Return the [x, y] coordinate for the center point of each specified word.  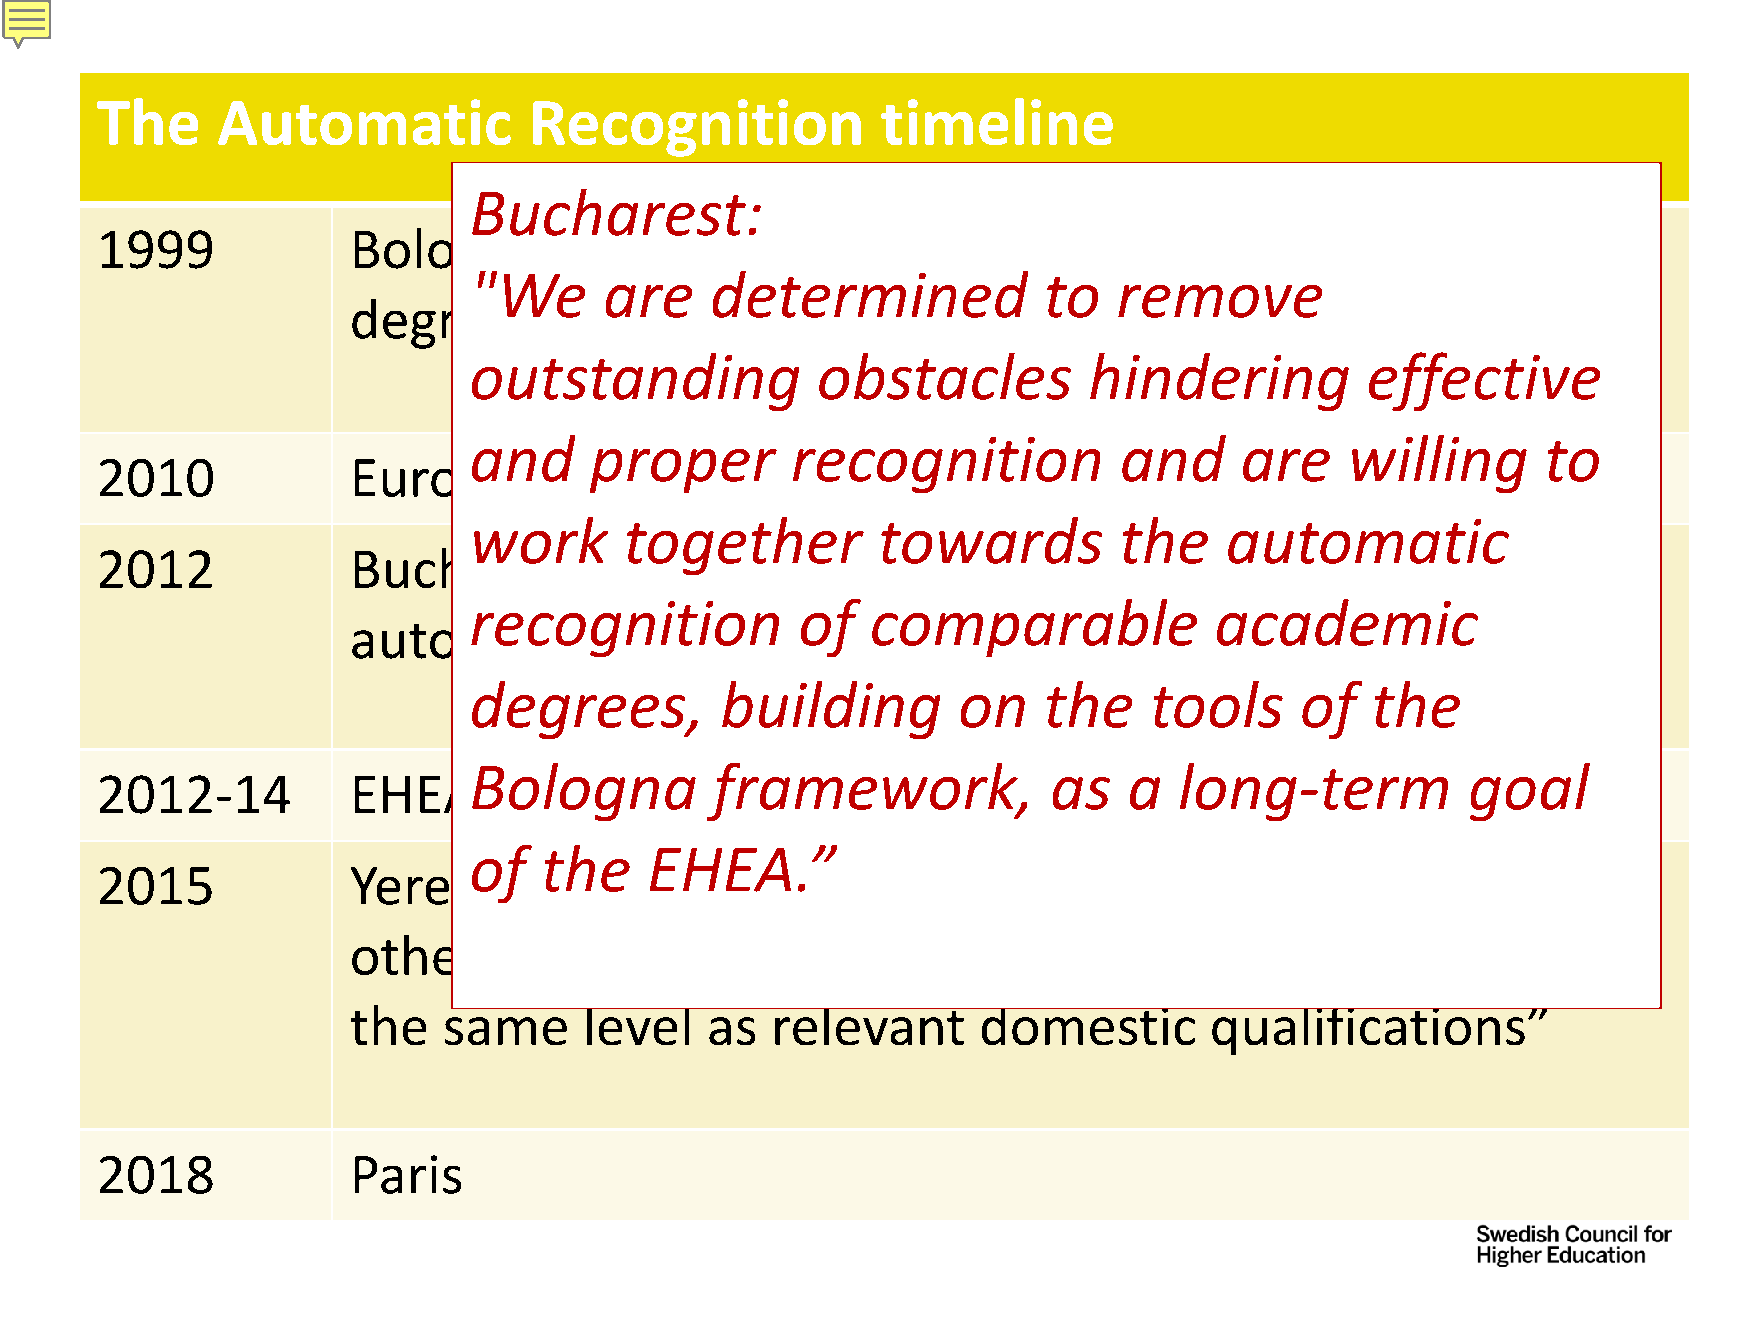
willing [1439, 464]
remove [1220, 301]
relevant [869, 1026]
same [506, 1031]
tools [1218, 704]
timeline [997, 121]
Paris [408, 1174]
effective [1484, 381]
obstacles [945, 376]
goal [1530, 792]
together [745, 546]
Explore [1064, 573]
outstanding [635, 382]
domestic [1088, 1026]
